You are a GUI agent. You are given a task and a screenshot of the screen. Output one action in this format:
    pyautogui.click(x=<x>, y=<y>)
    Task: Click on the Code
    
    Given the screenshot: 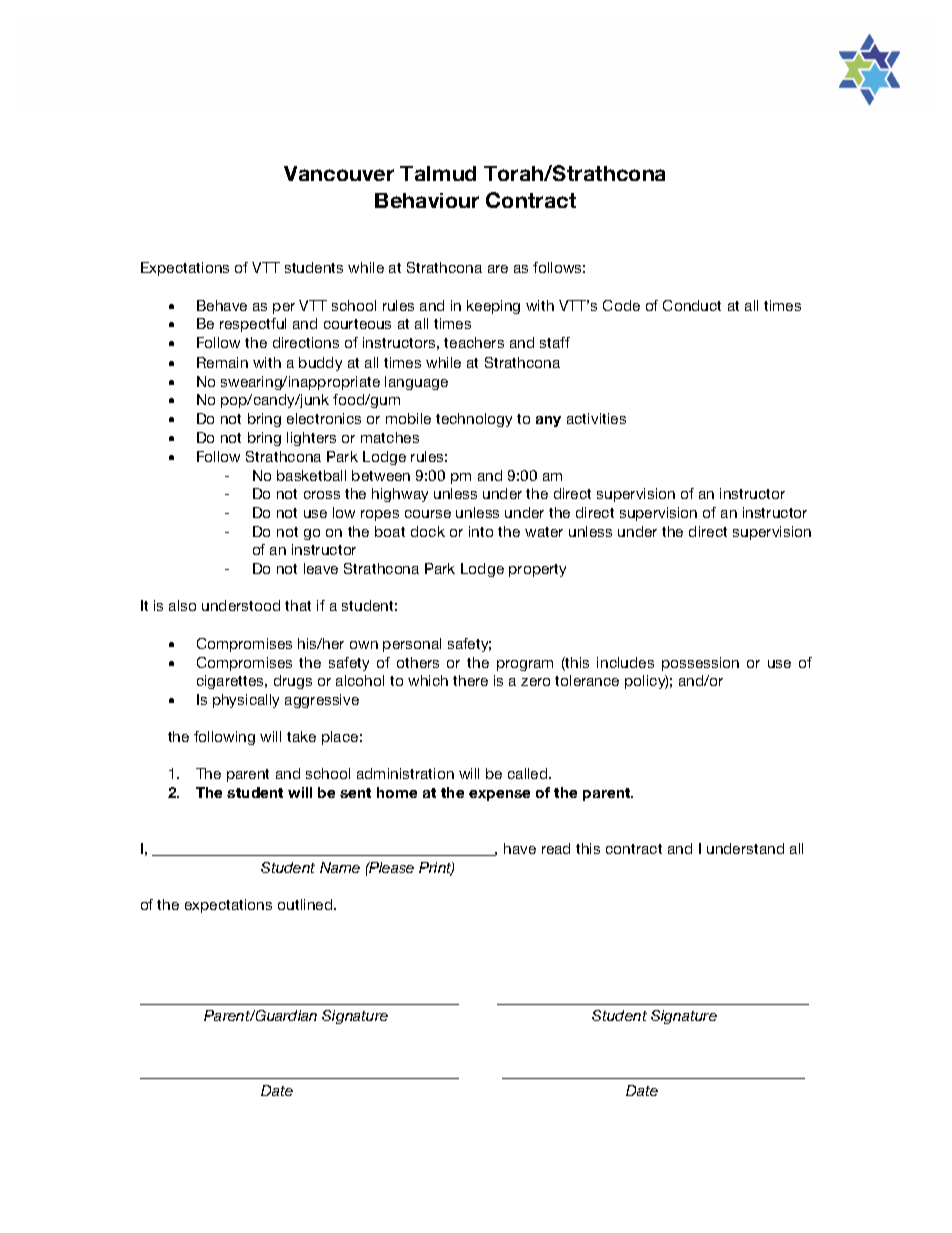 What is the action you would take?
    pyautogui.click(x=621, y=305)
